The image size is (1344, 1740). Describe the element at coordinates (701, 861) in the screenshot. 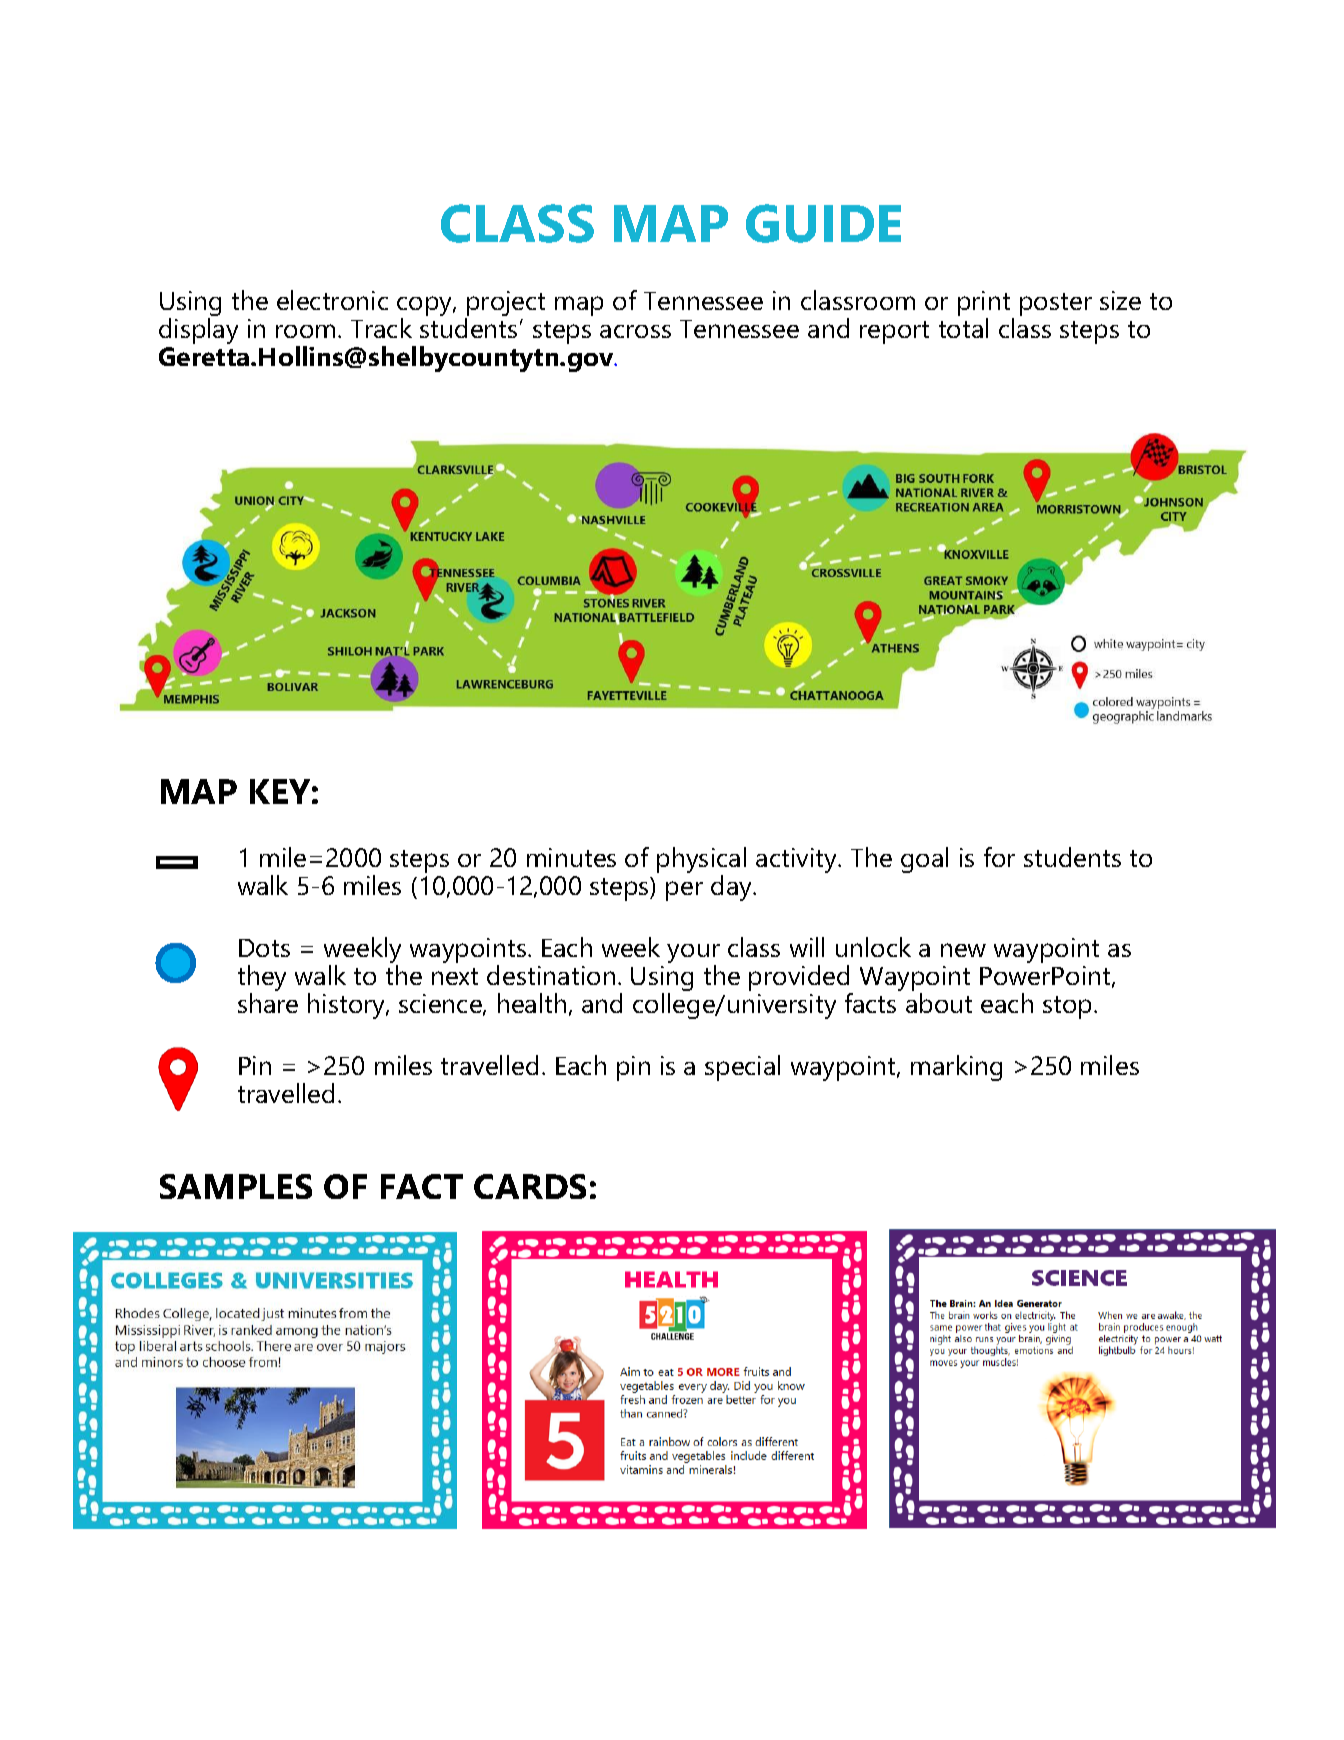

I see `physical` at that location.
